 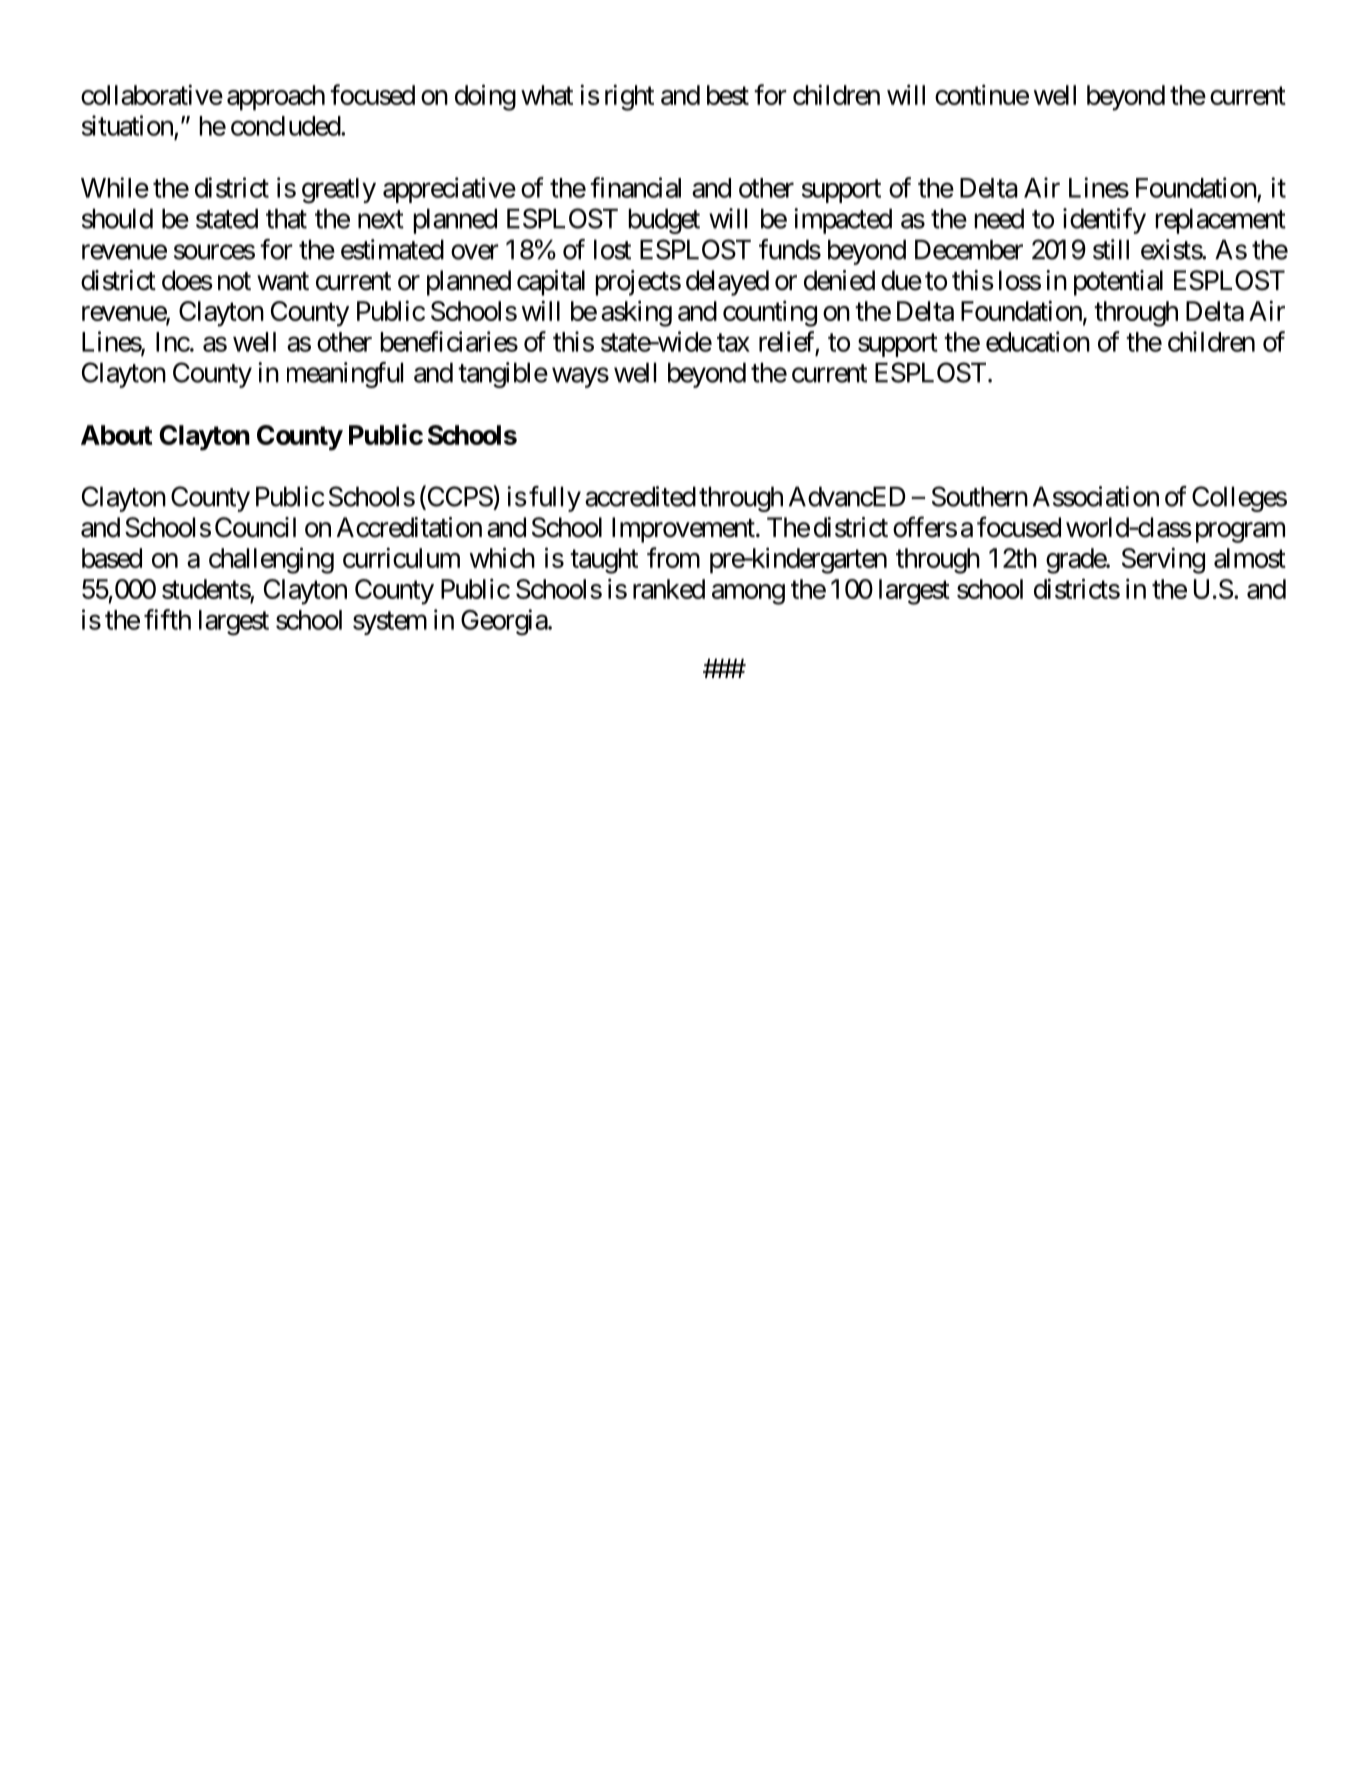 What do you see at coordinates (1038, 341) in the image?
I see `education` at bounding box center [1038, 341].
